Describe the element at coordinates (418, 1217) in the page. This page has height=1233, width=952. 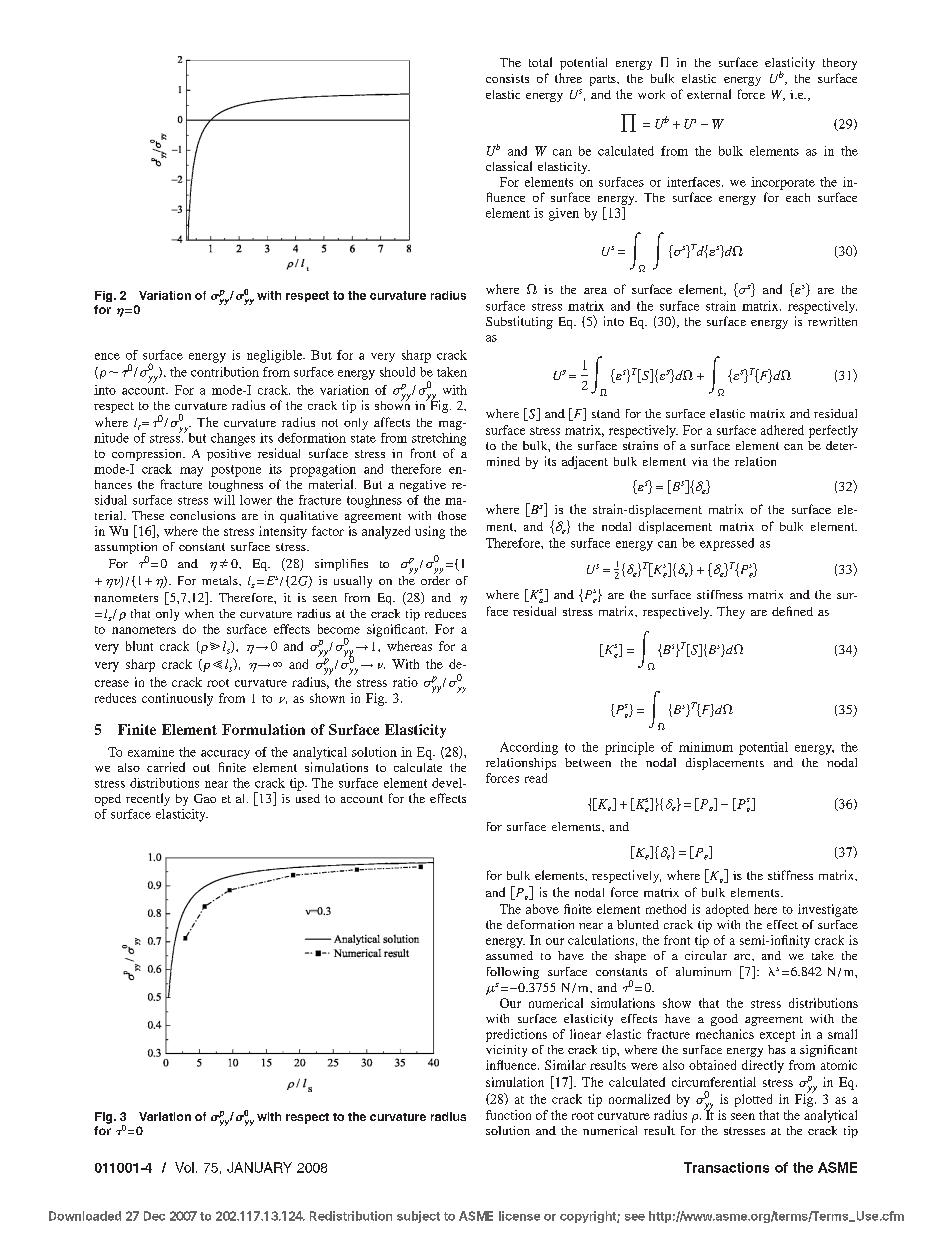
I see `subject` at that location.
